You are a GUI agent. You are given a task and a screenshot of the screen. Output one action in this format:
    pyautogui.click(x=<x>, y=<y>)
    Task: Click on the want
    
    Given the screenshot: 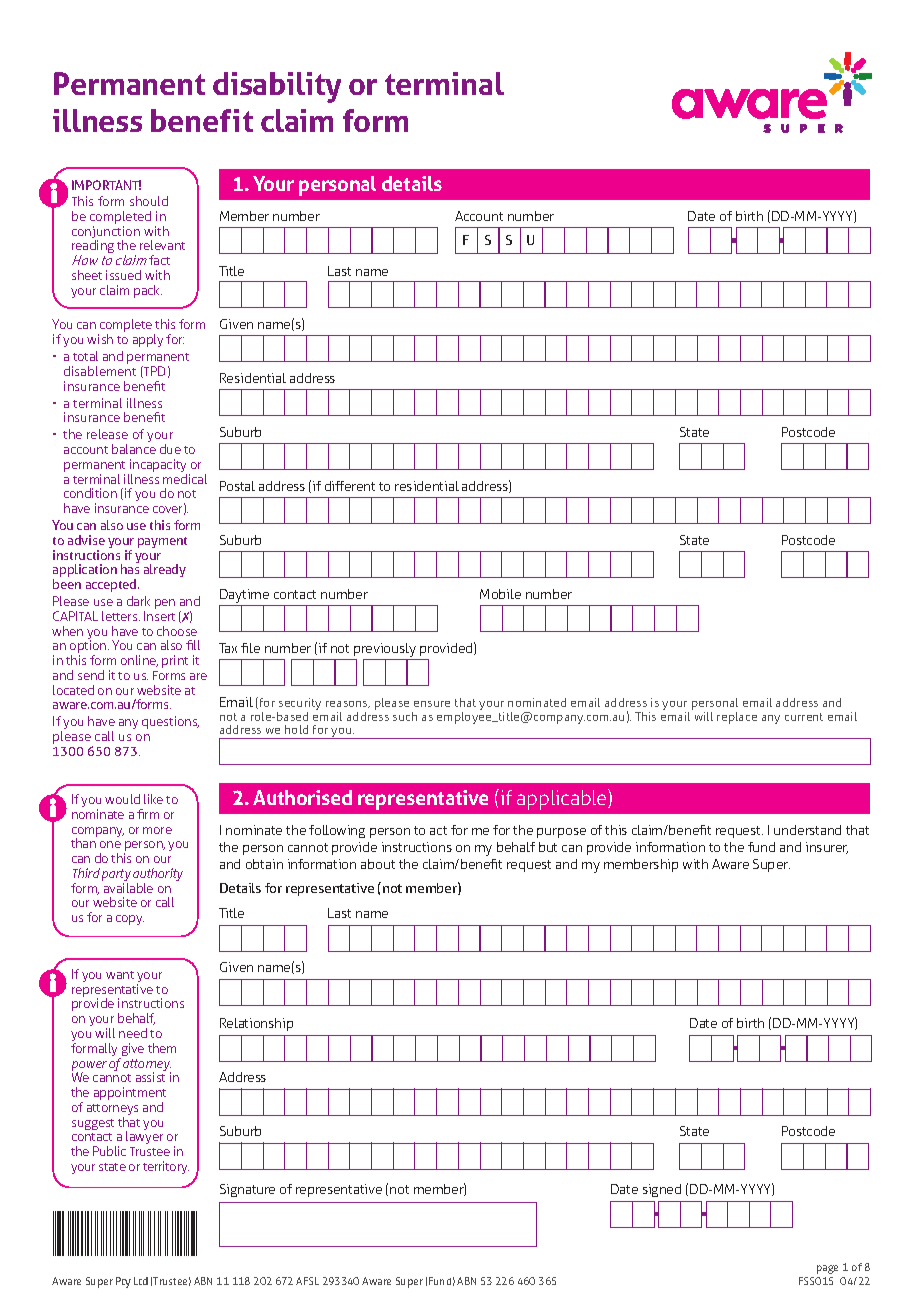 What is the action you would take?
    pyautogui.click(x=120, y=975)
